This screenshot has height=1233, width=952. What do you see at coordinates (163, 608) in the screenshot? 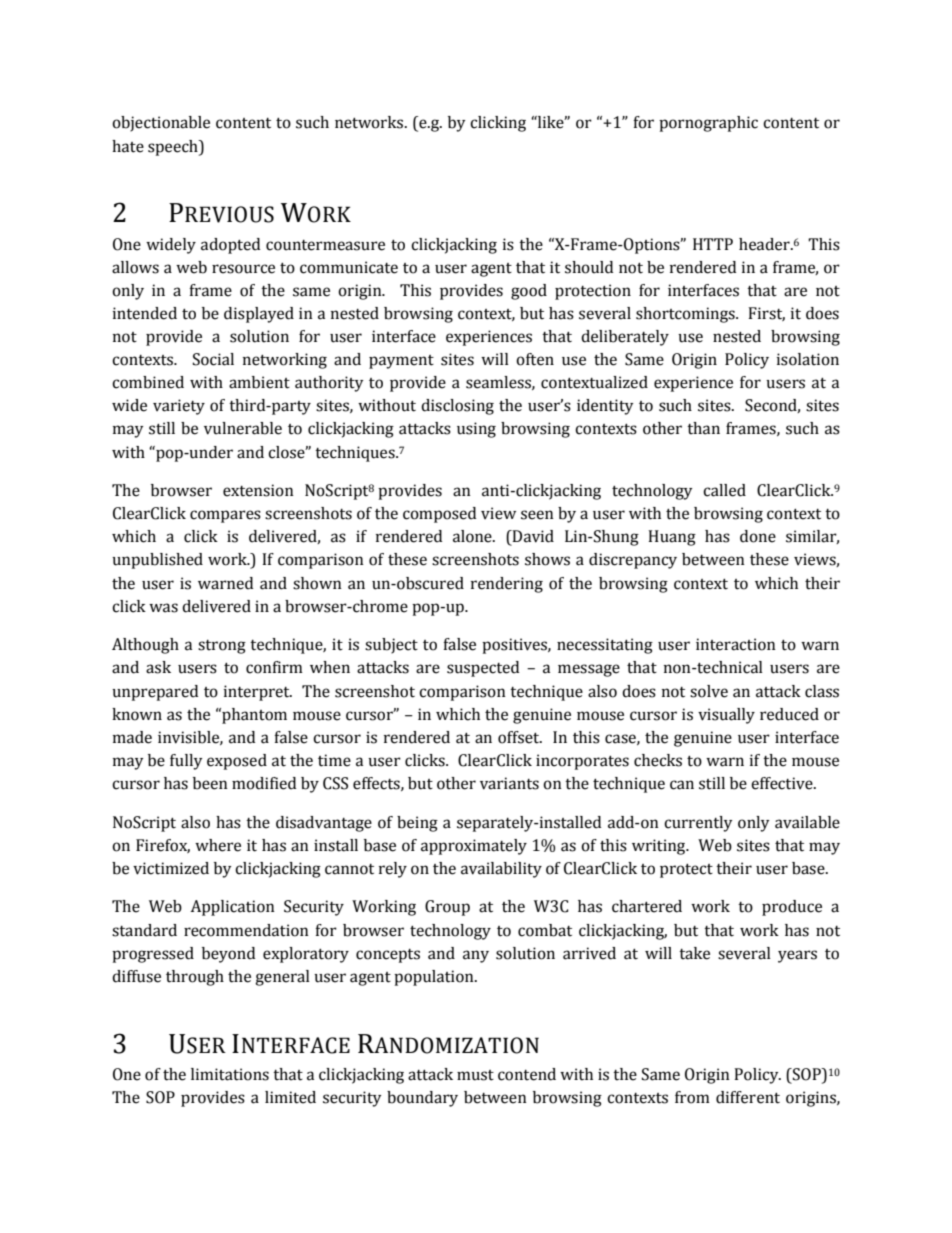
I see `was` at bounding box center [163, 608].
